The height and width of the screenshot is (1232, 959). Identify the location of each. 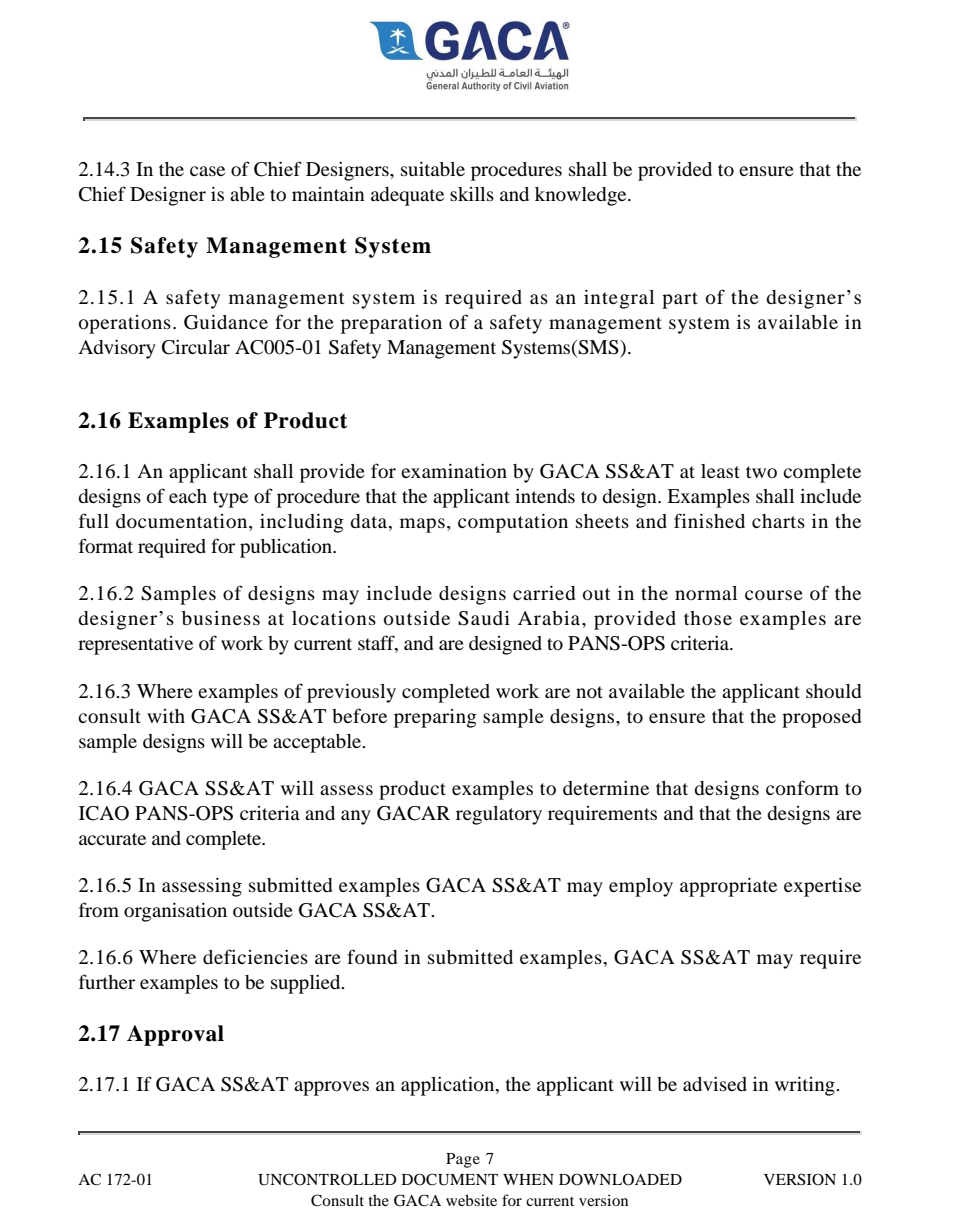
(188, 496).
